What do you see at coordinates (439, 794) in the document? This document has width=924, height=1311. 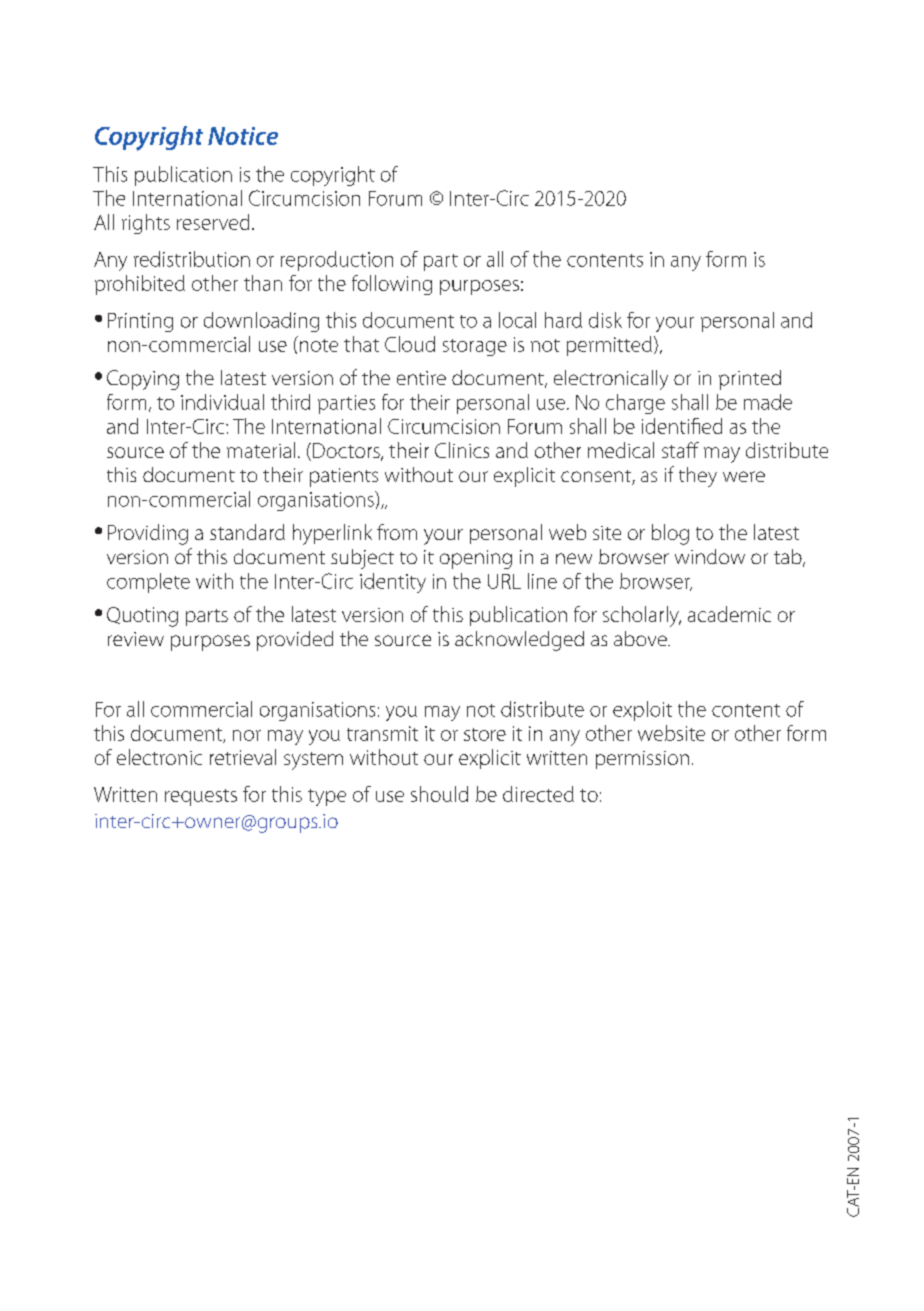 I see `should` at bounding box center [439, 794].
